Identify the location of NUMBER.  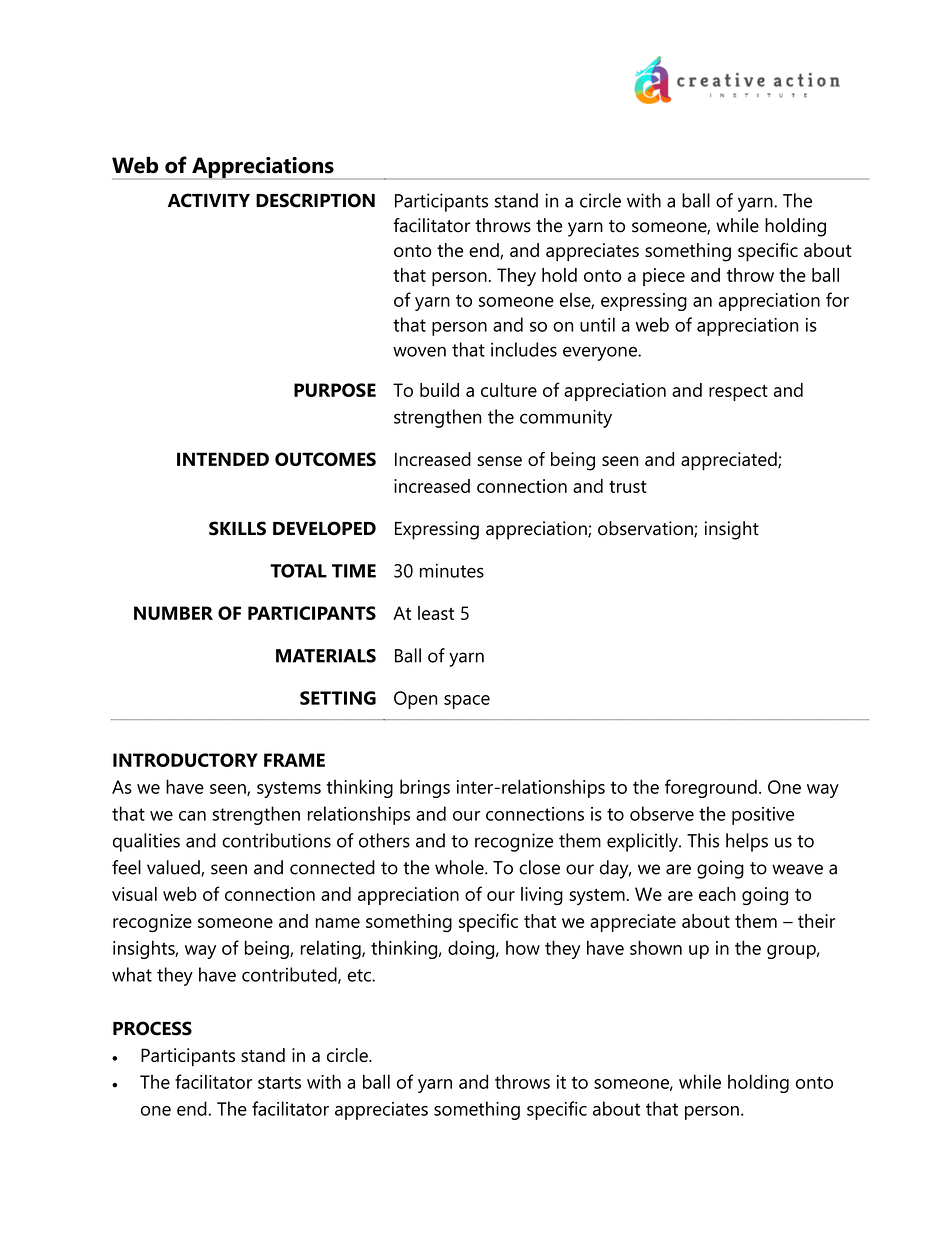
(173, 613).
